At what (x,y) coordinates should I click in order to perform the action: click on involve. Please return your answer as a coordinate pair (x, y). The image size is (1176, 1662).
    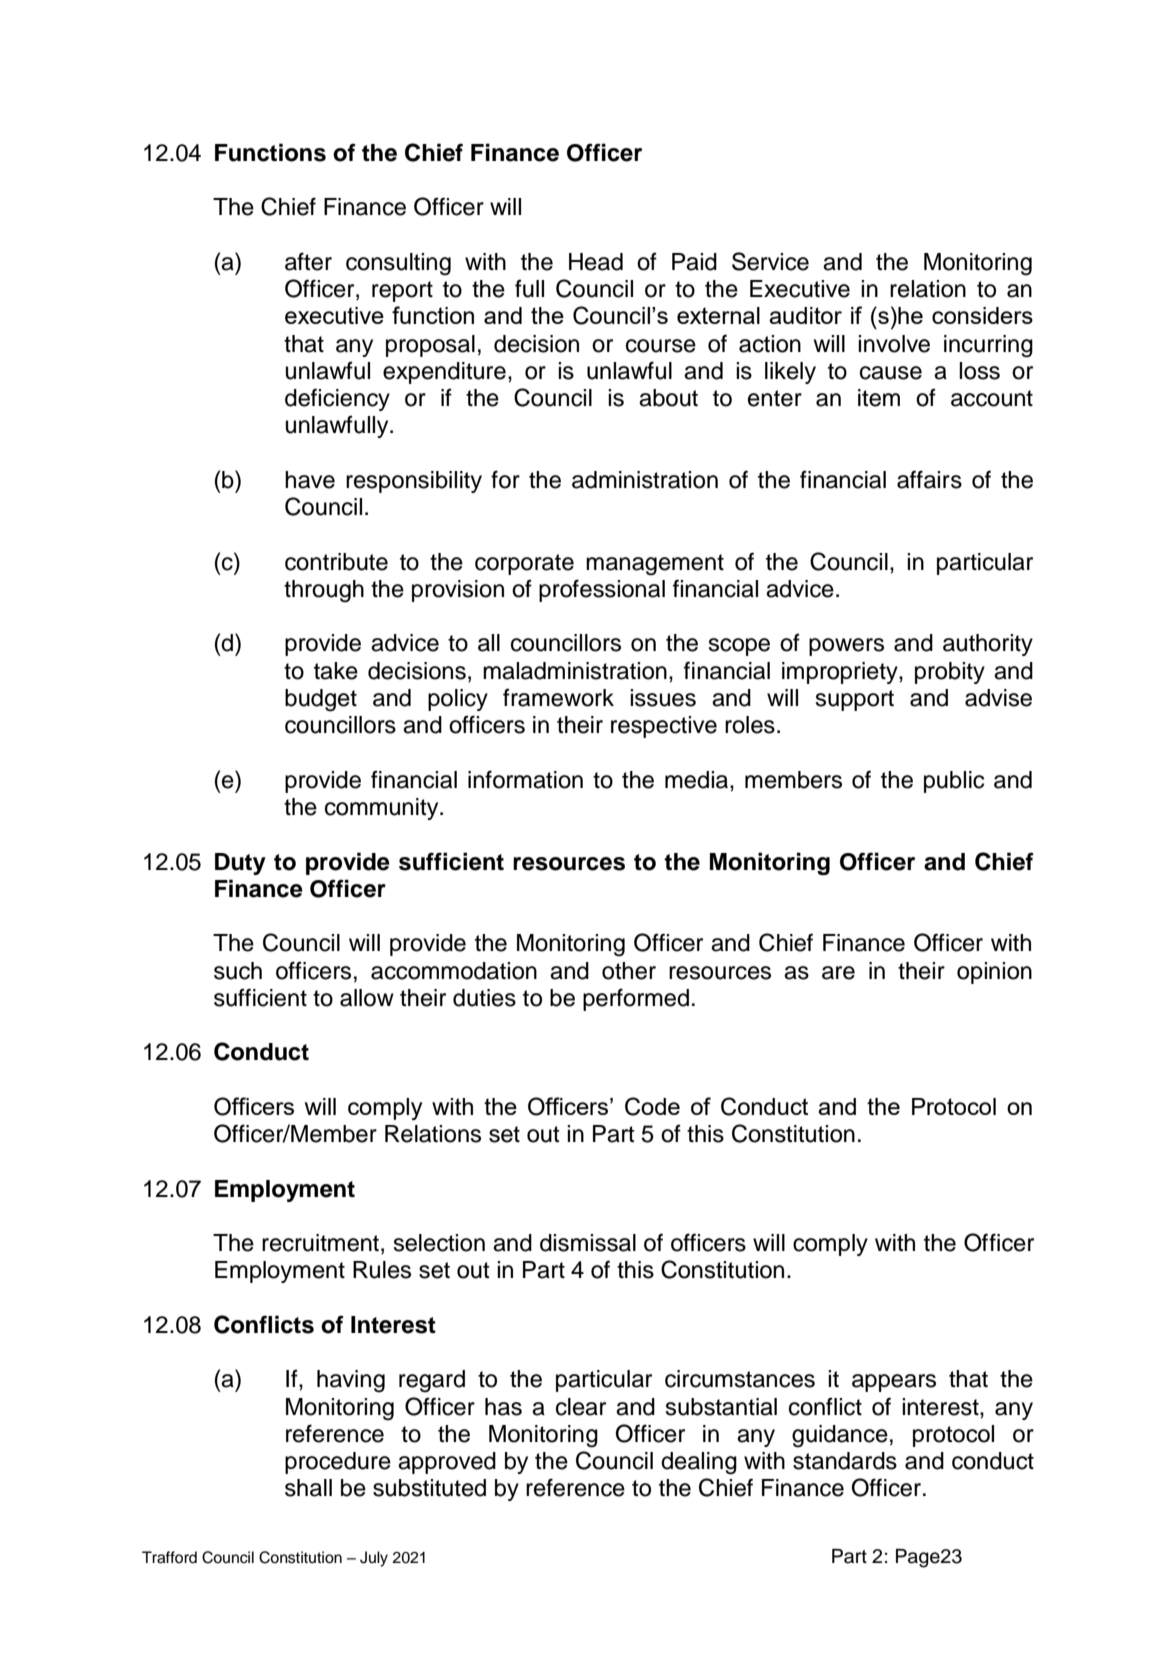
    Looking at the image, I should click on (894, 344).
